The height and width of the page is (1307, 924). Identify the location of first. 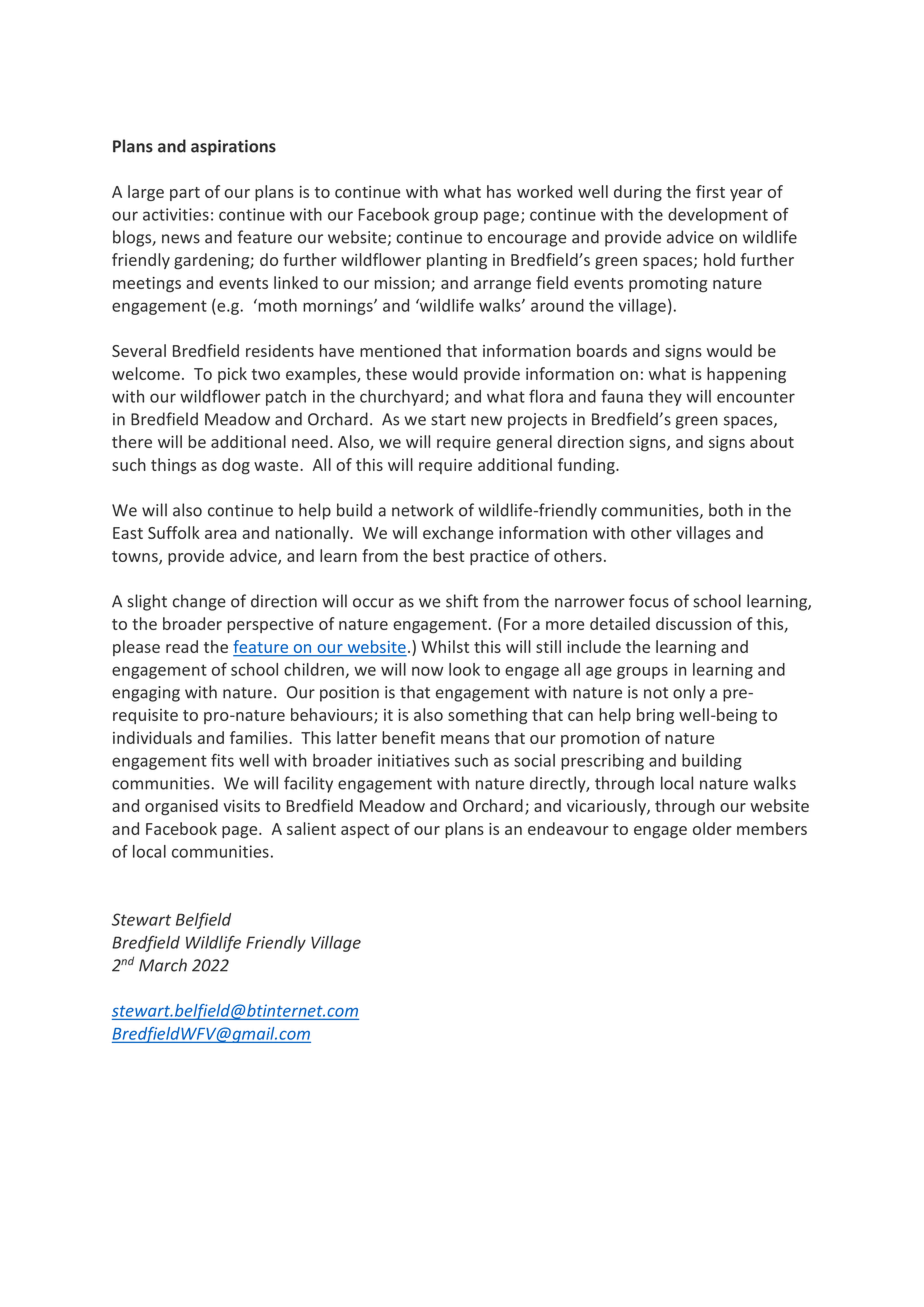
(710, 191).
